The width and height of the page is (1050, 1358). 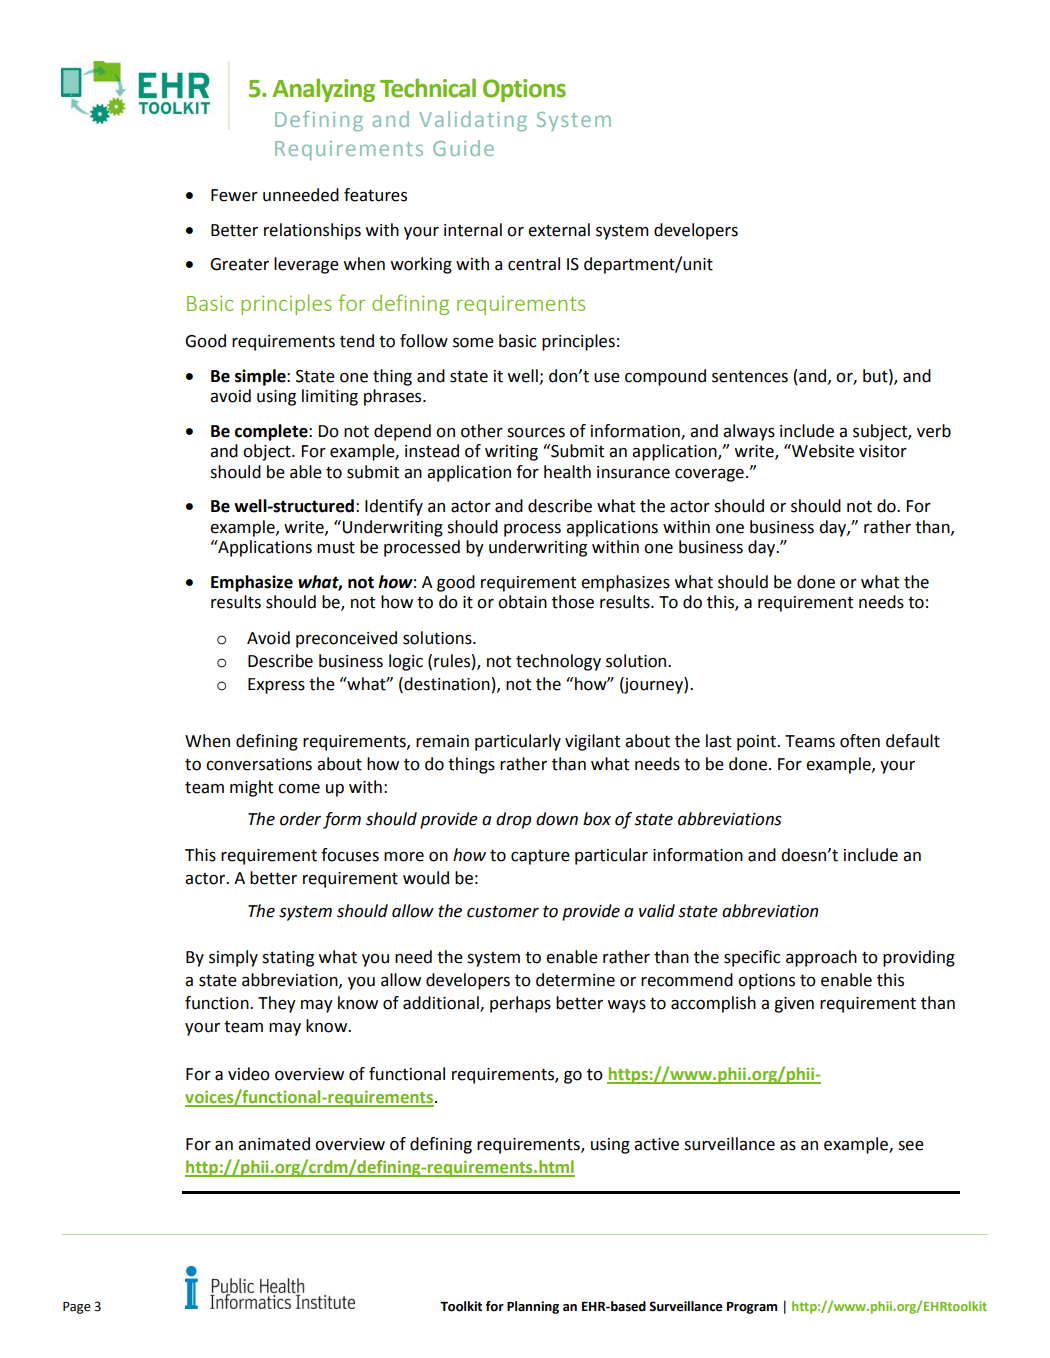 What do you see at coordinates (822, 451) in the page?
I see `Website` at bounding box center [822, 451].
